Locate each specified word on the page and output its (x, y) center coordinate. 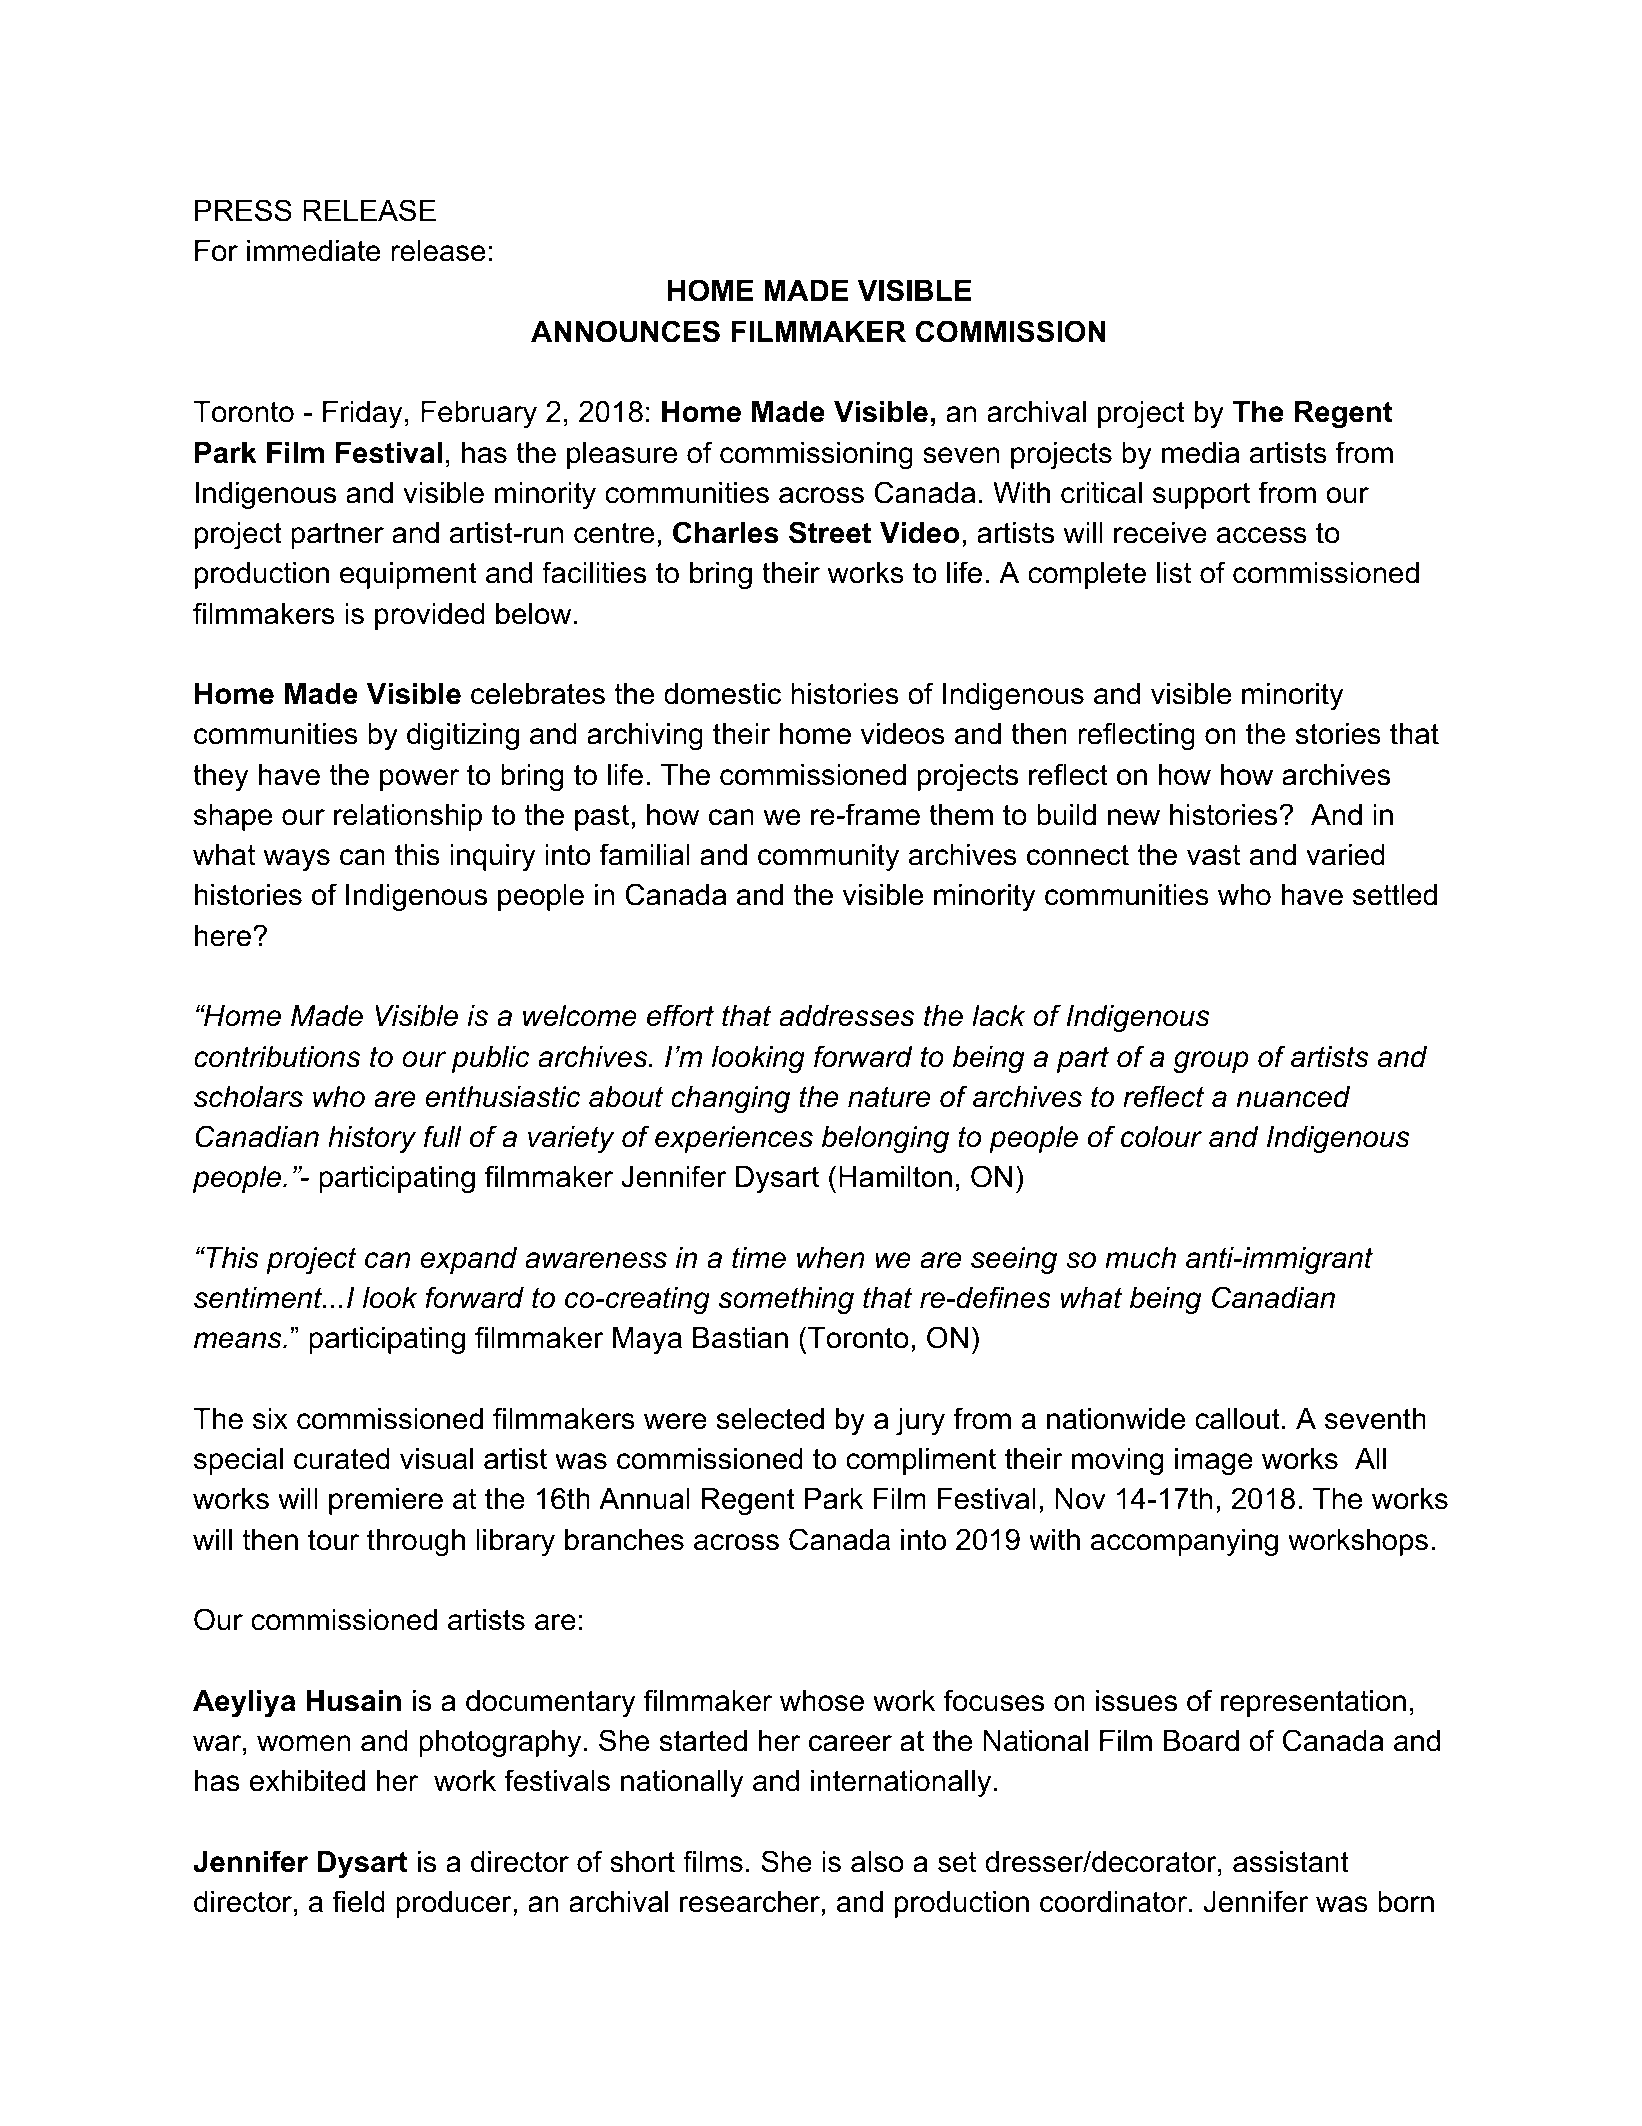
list (1174, 573)
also (877, 1862)
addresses (847, 1016)
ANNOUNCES (625, 331)
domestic (722, 694)
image (1214, 1461)
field (358, 1901)
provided (430, 616)
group (1211, 1062)
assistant (1291, 1862)
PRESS (243, 210)
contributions (277, 1057)
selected (770, 1419)
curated (342, 1459)
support (1201, 495)
